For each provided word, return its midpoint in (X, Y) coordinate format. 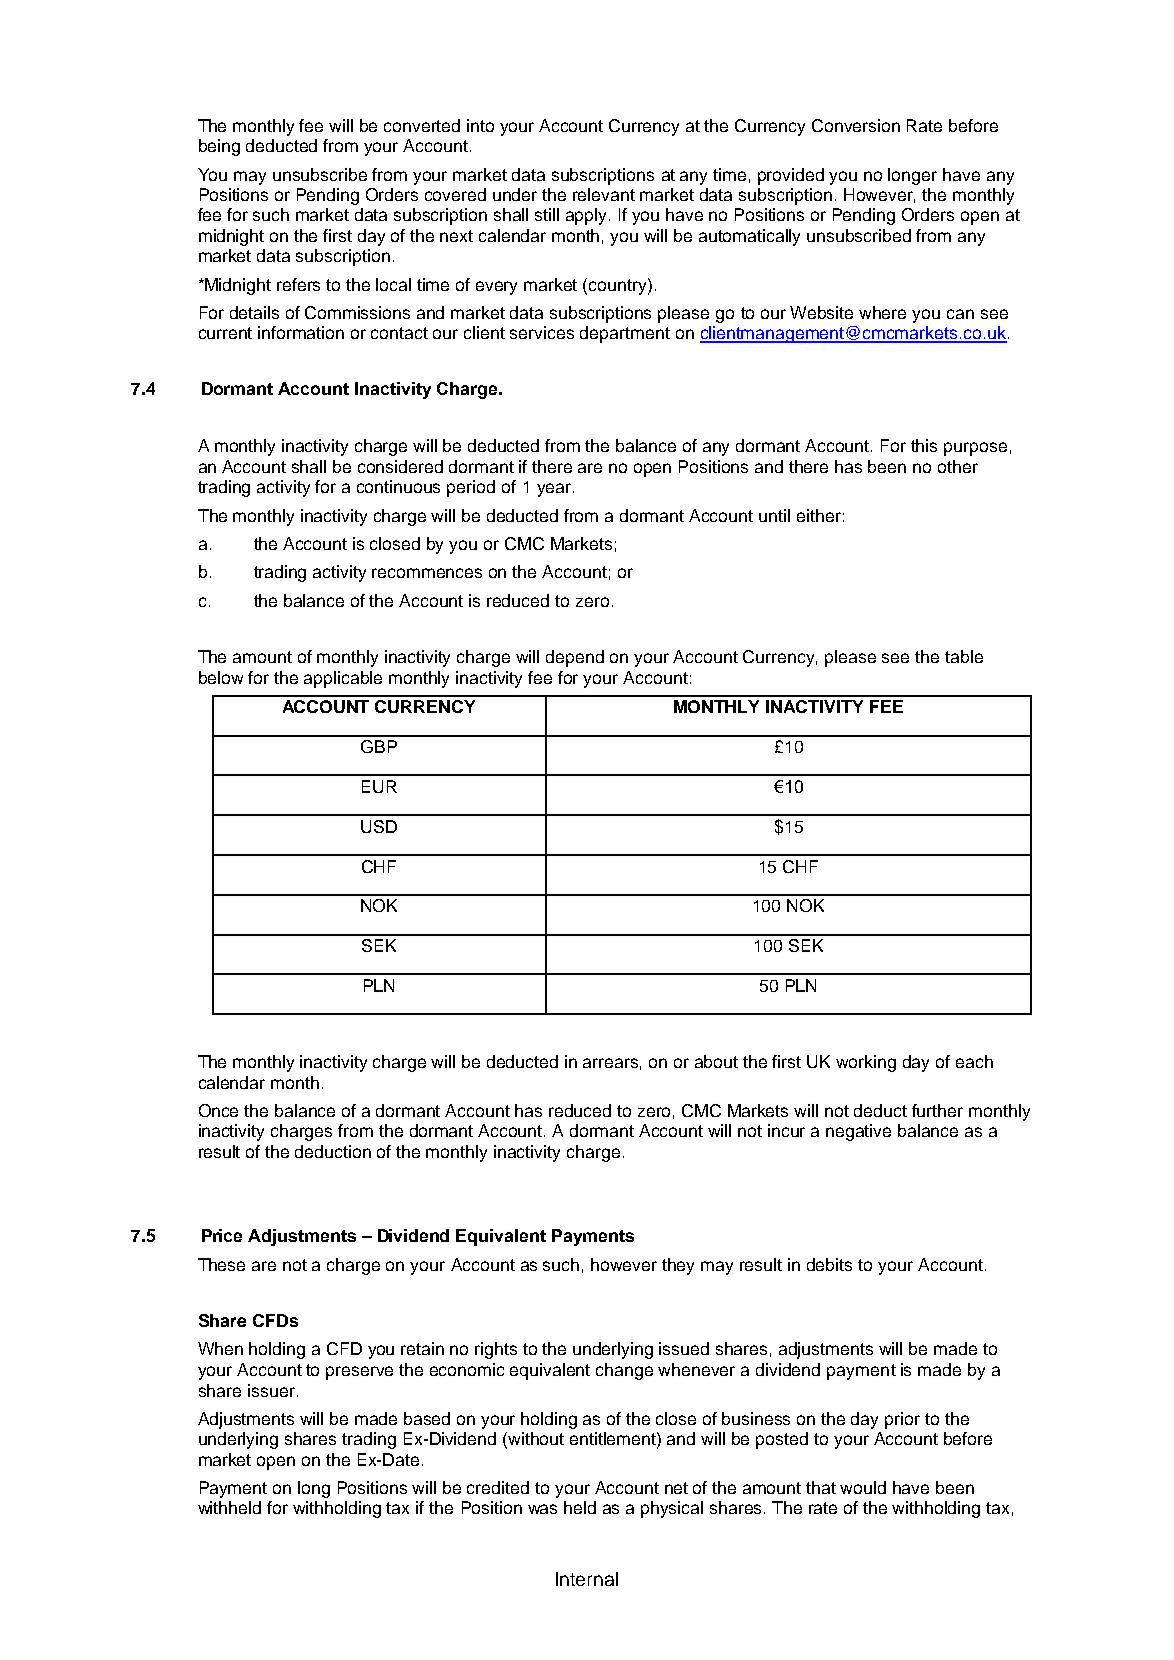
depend (575, 658)
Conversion (856, 125)
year (555, 490)
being (219, 147)
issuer (271, 1390)
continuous (398, 486)
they (678, 1266)
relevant (604, 194)
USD (379, 826)
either (819, 515)
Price (222, 1235)
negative (858, 1132)
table (964, 656)
